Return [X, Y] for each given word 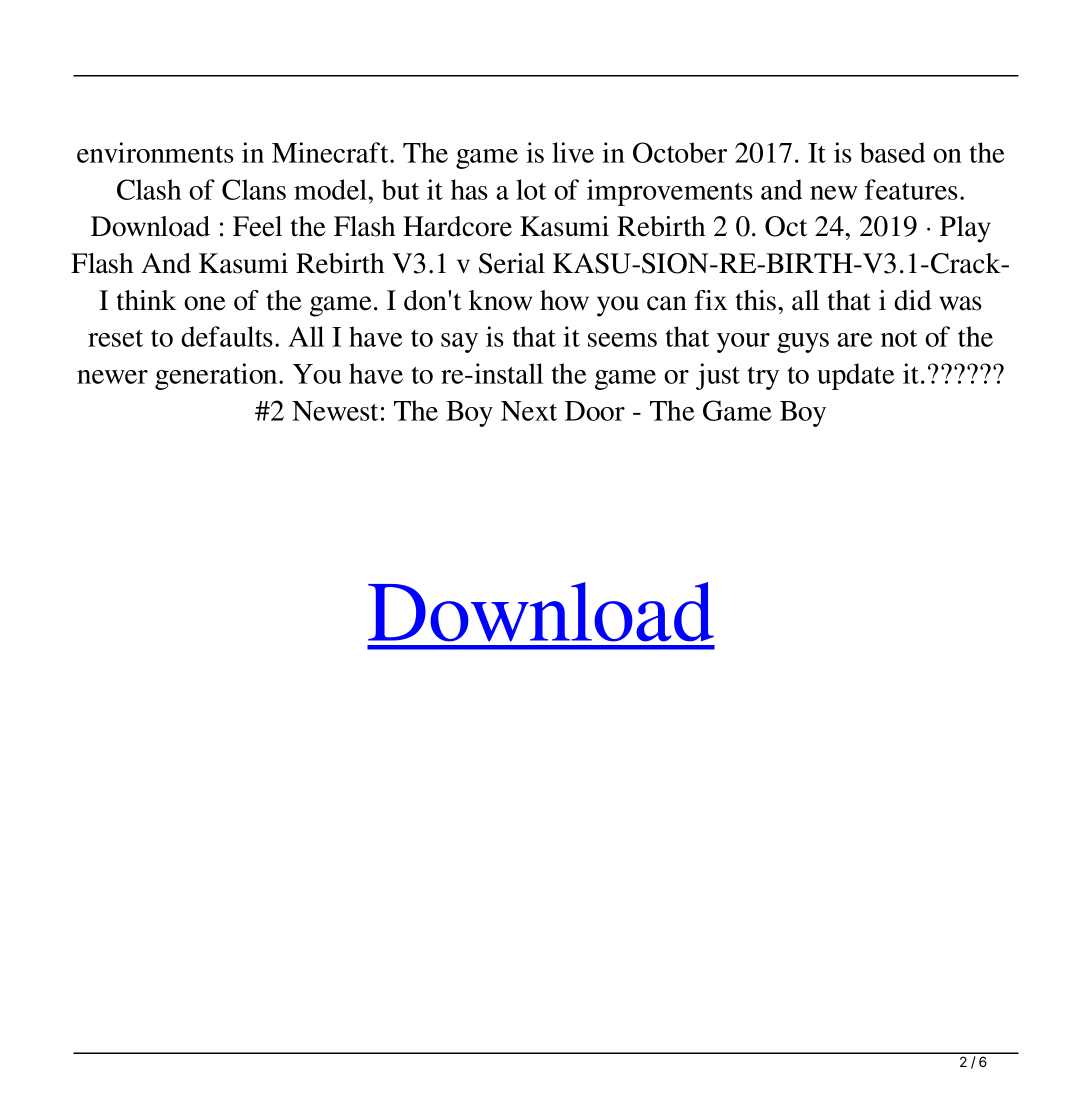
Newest [335, 411]
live [573, 152]
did [913, 300]
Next [529, 411]
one [205, 303]
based [892, 152]
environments [155, 152]
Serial [512, 263]
